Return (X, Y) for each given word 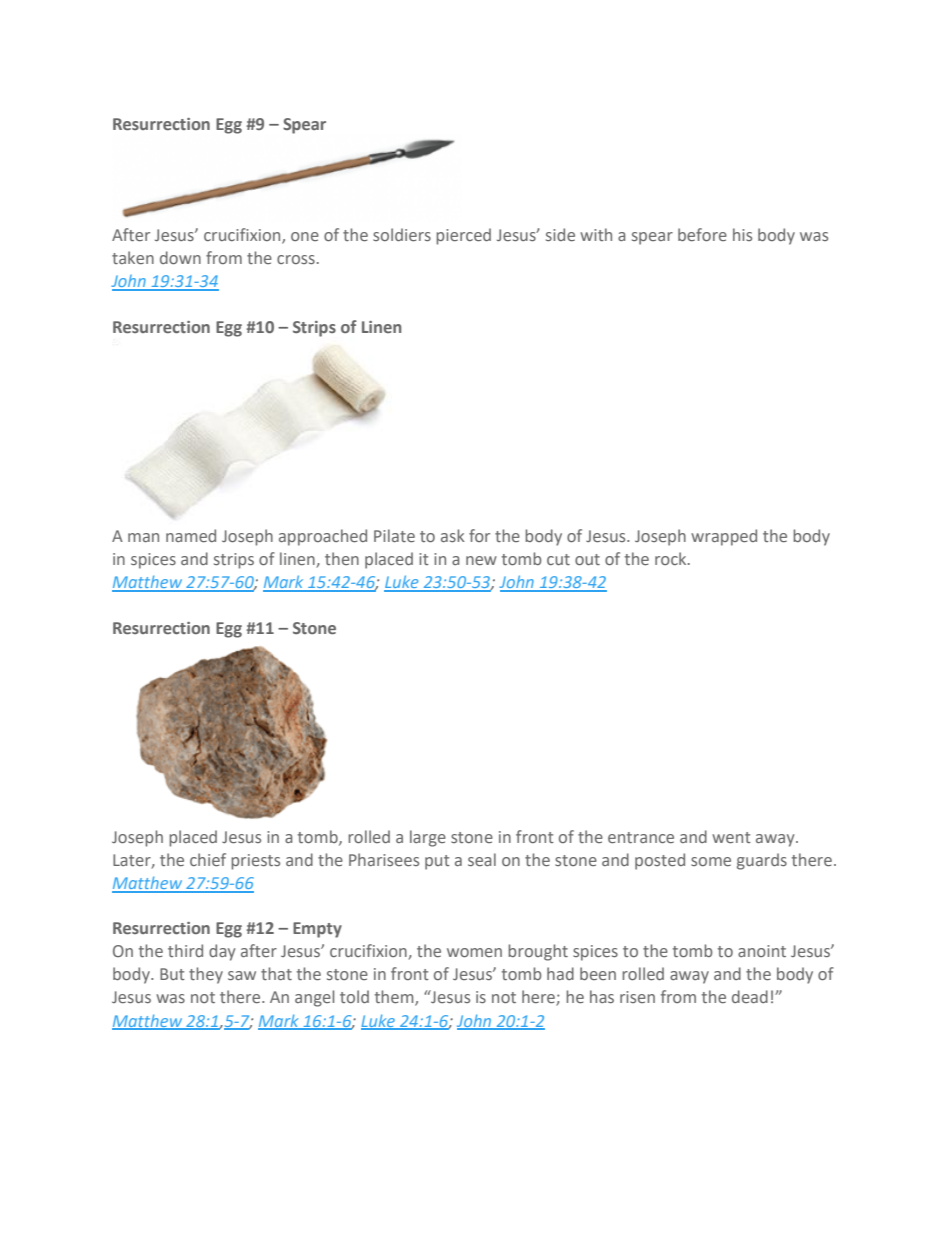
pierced (463, 236)
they (206, 975)
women (474, 952)
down (180, 257)
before (702, 234)
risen (637, 997)
